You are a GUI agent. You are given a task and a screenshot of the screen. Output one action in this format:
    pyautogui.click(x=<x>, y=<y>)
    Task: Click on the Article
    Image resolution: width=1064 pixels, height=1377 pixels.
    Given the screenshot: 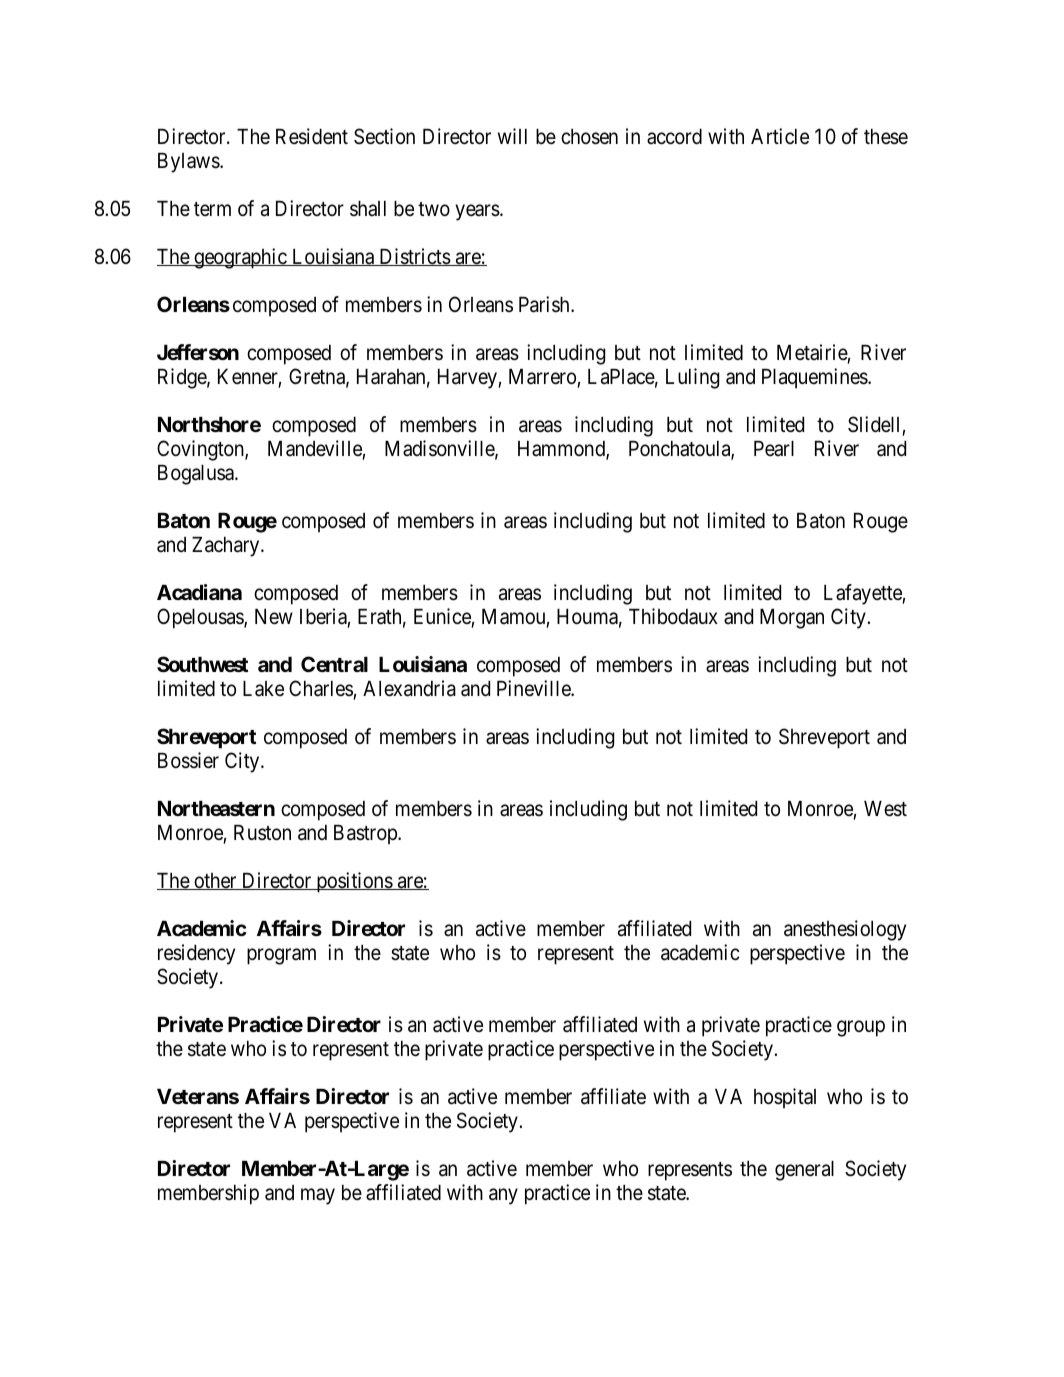 What is the action you would take?
    pyautogui.click(x=780, y=136)
